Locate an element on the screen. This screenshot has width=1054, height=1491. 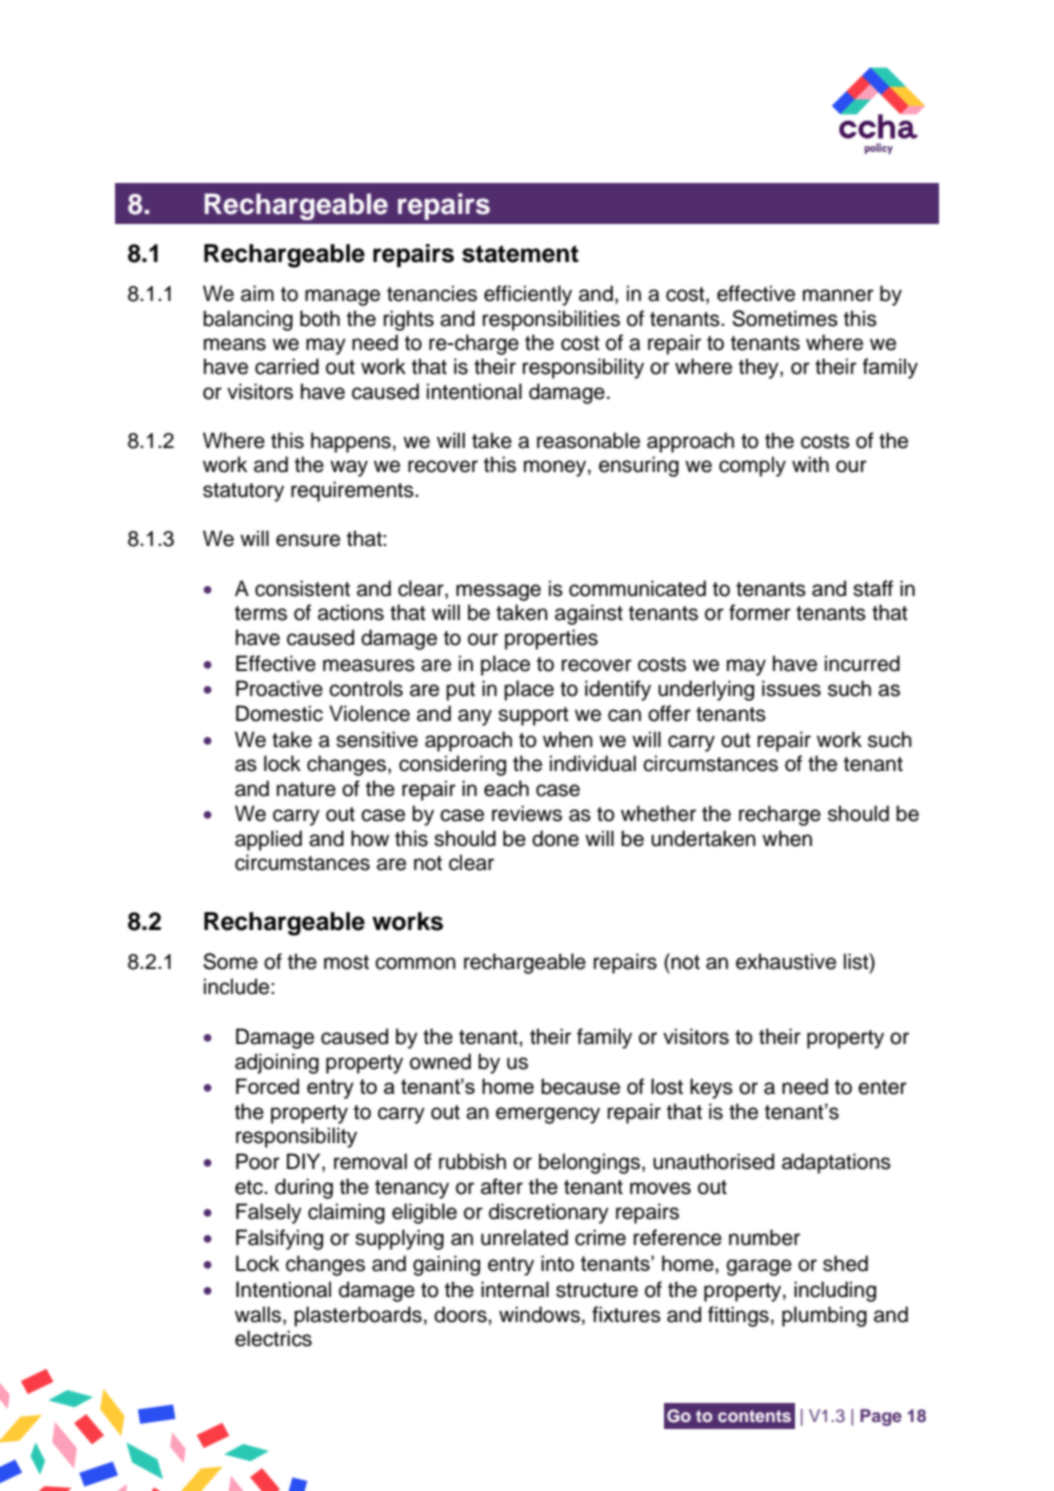
applied is located at coordinates (268, 840).
